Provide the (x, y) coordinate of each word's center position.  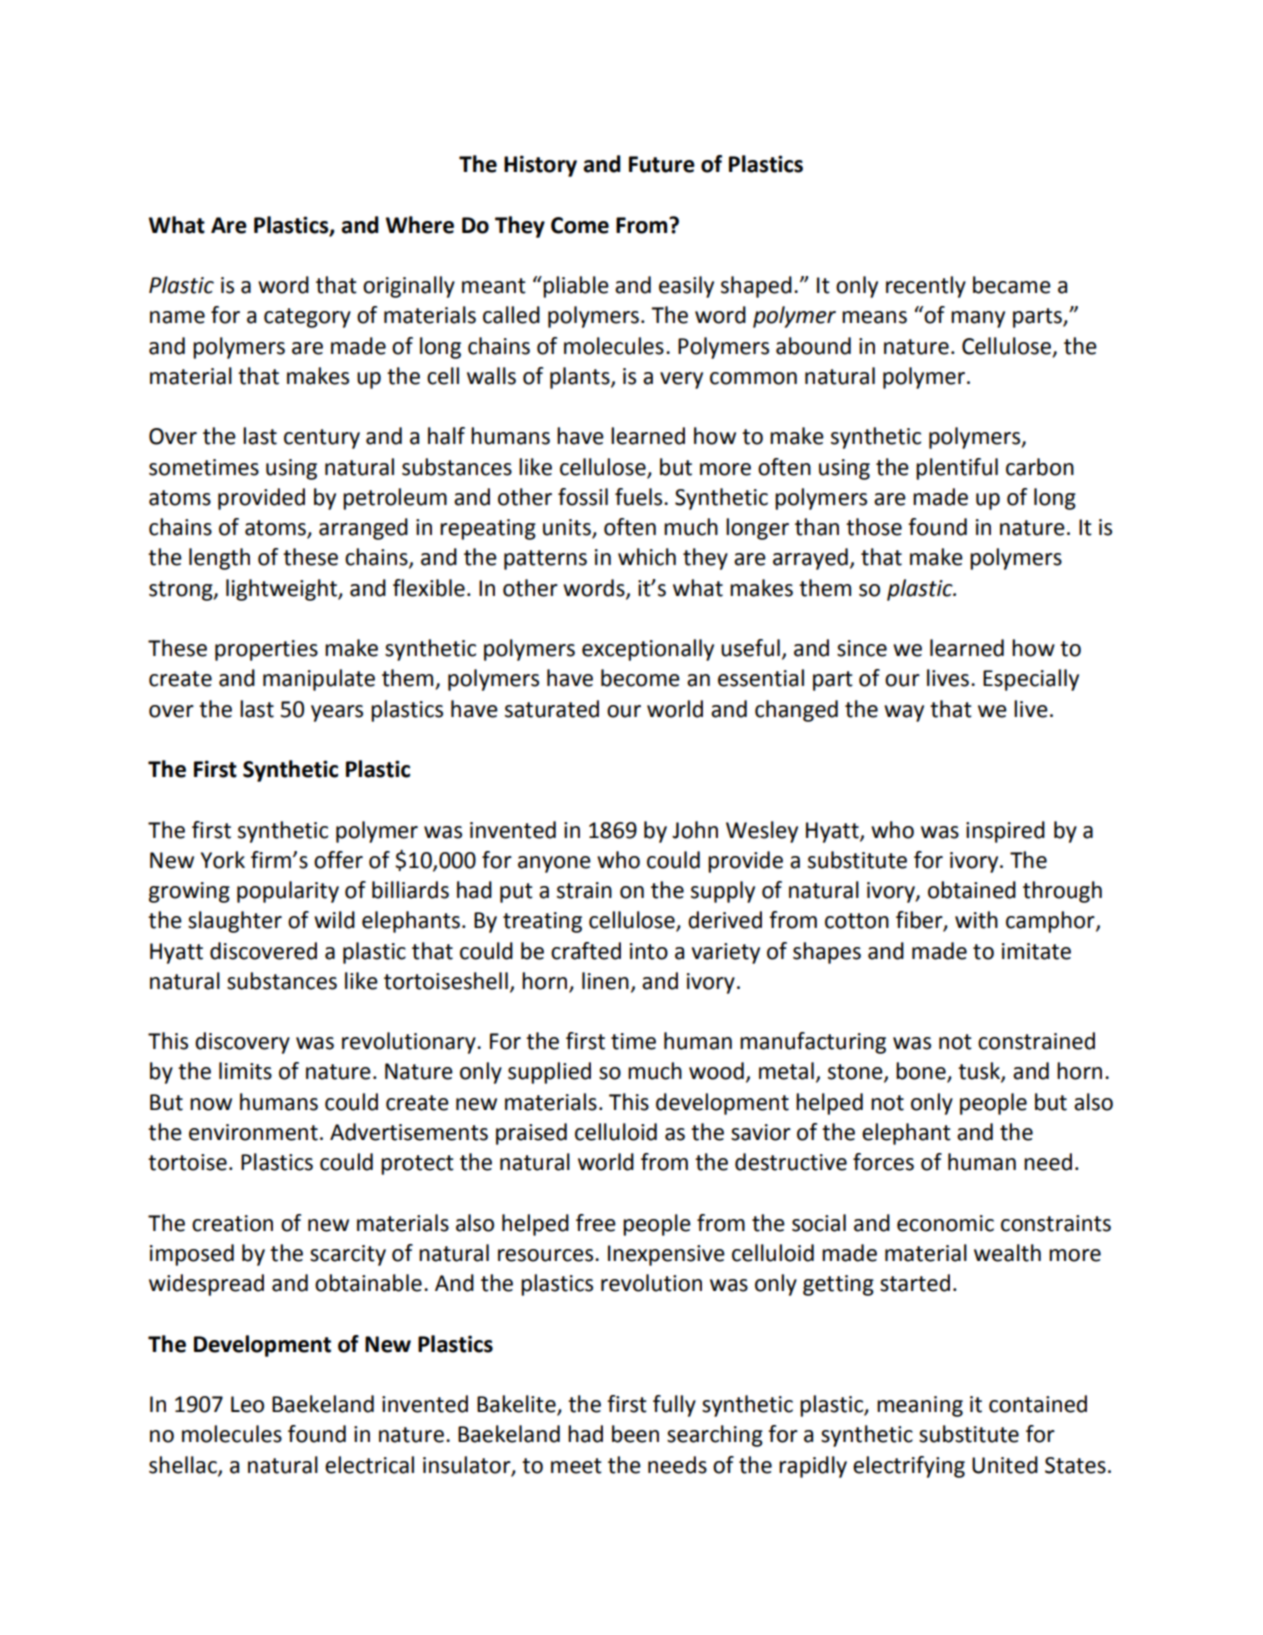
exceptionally (648, 650)
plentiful (957, 469)
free (596, 1223)
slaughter (235, 922)
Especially (1031, 680)
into (649, 951)
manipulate (319, 680)
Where (420, 225)
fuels (640, 497)
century (322, 439)
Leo (247, 1404)
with (976, 920)
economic (945, 1223)
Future (662, 164)
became (1012, 285)
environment (253, 1132)
